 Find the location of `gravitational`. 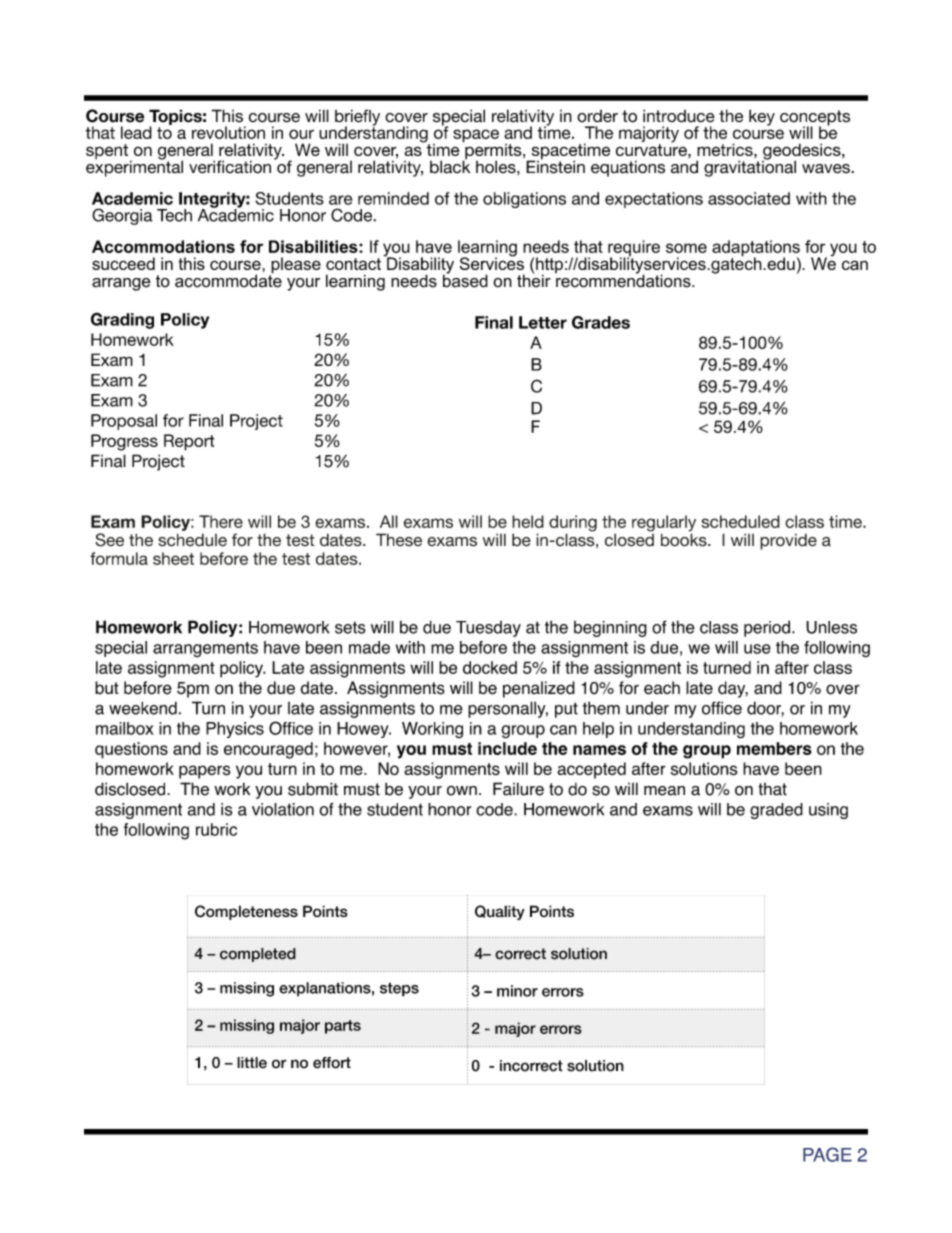

gravitational is located at coordinates (750, 167).
